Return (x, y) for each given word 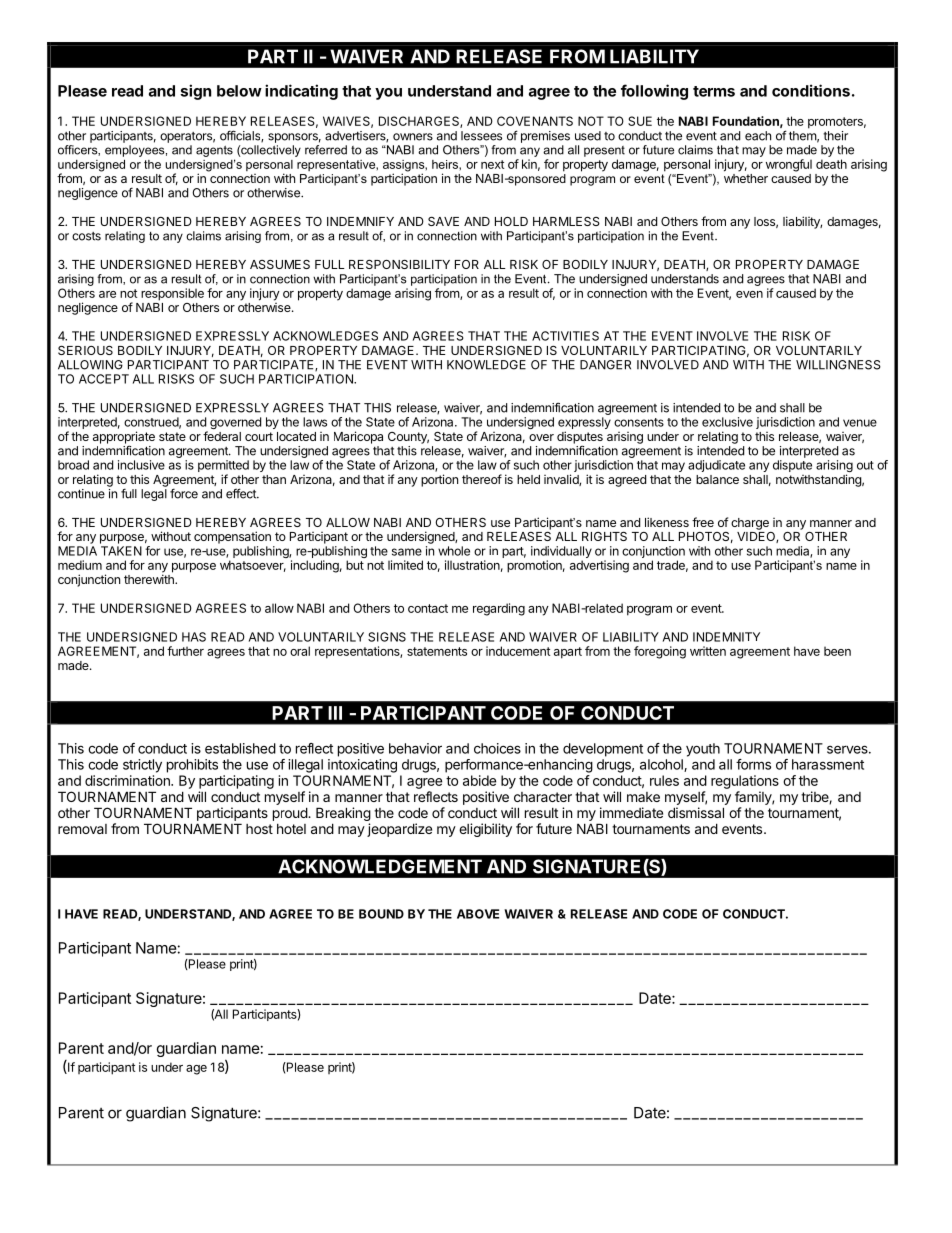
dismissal (696, 812)
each (758, 136)
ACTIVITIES (565, 336)
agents (214, 151)
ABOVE (478, 914)
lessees (481, 136)
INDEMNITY (726, 637)
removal (82, 829)
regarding (499, 609)
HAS (194, 637)
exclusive (727, 422)
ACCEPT (104, 379)
